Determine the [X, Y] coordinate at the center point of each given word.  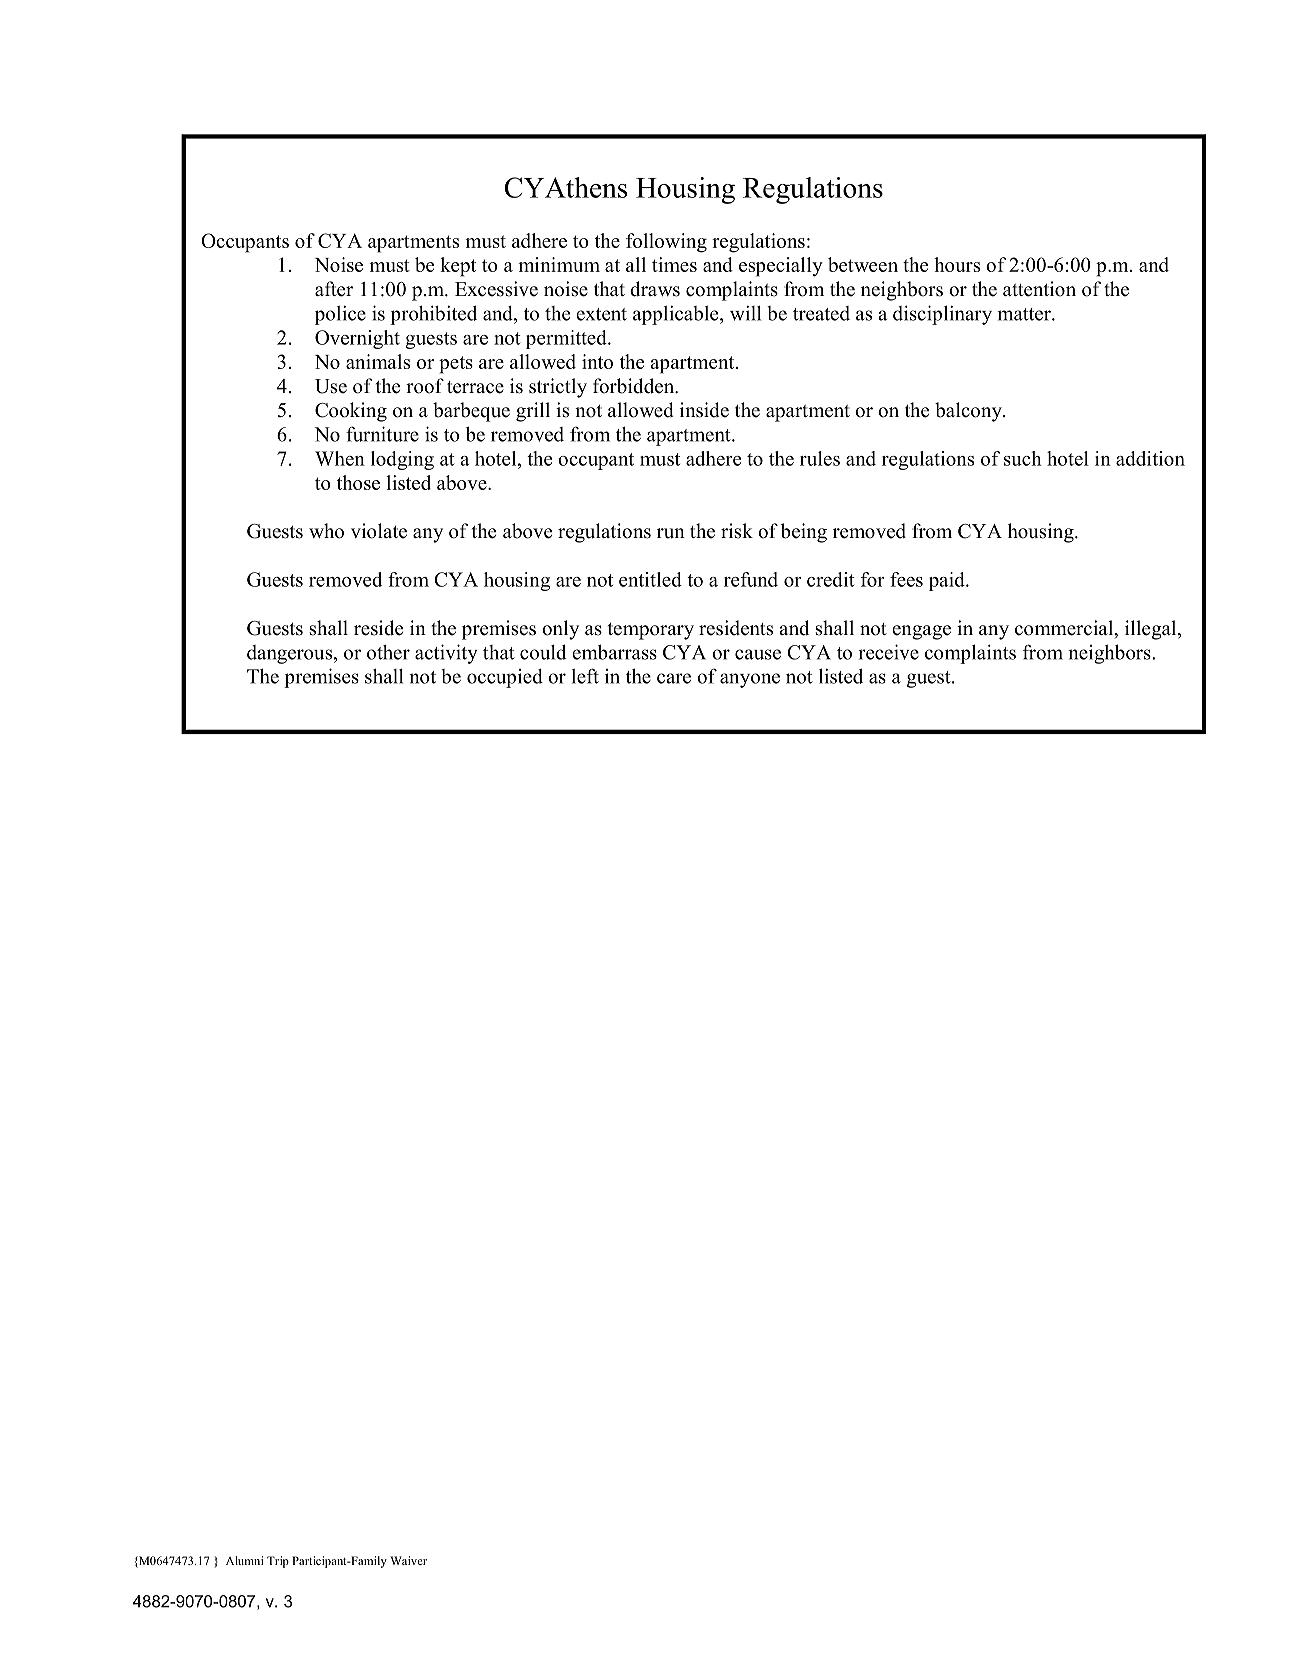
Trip [278, 1562]
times [674, 264]
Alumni [245, 1560]
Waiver [408, 1560]
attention [1039, 289]
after [334, 289]
